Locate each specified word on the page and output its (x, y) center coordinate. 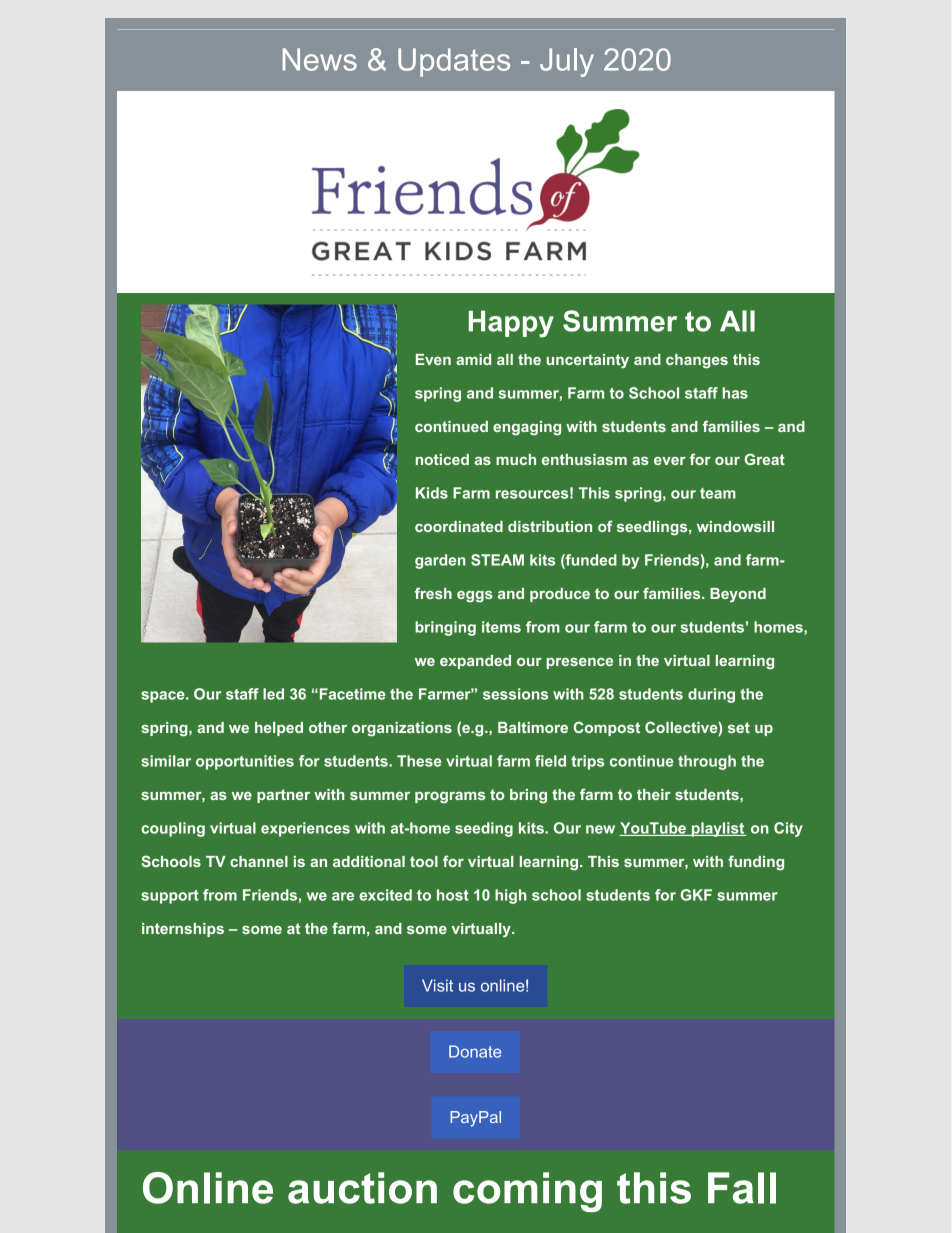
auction (362, 1188)
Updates (454, 62)
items (501, 627)
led (273, 694)
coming (527, 1192)
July (567, 62)
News (320, 59)
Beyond (738, 595)
